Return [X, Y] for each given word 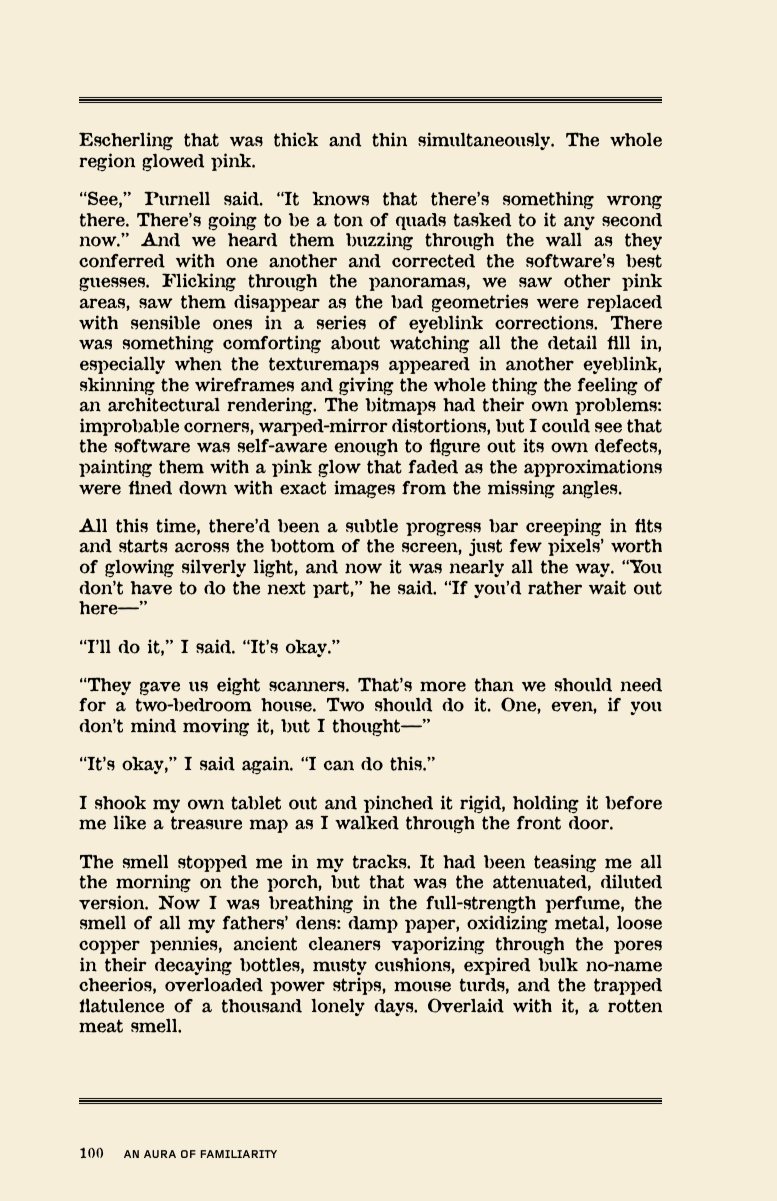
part [332, 589]
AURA [160, 1154]
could [566, 425]
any [579, 224]
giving [366, 387]
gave [160, 688]
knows [340, 198]
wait [607, 587]
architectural [164, 404]
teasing [565, 863]
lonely [338, 1007]
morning [153, 883]
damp [373, 924]
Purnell [177, 198]
